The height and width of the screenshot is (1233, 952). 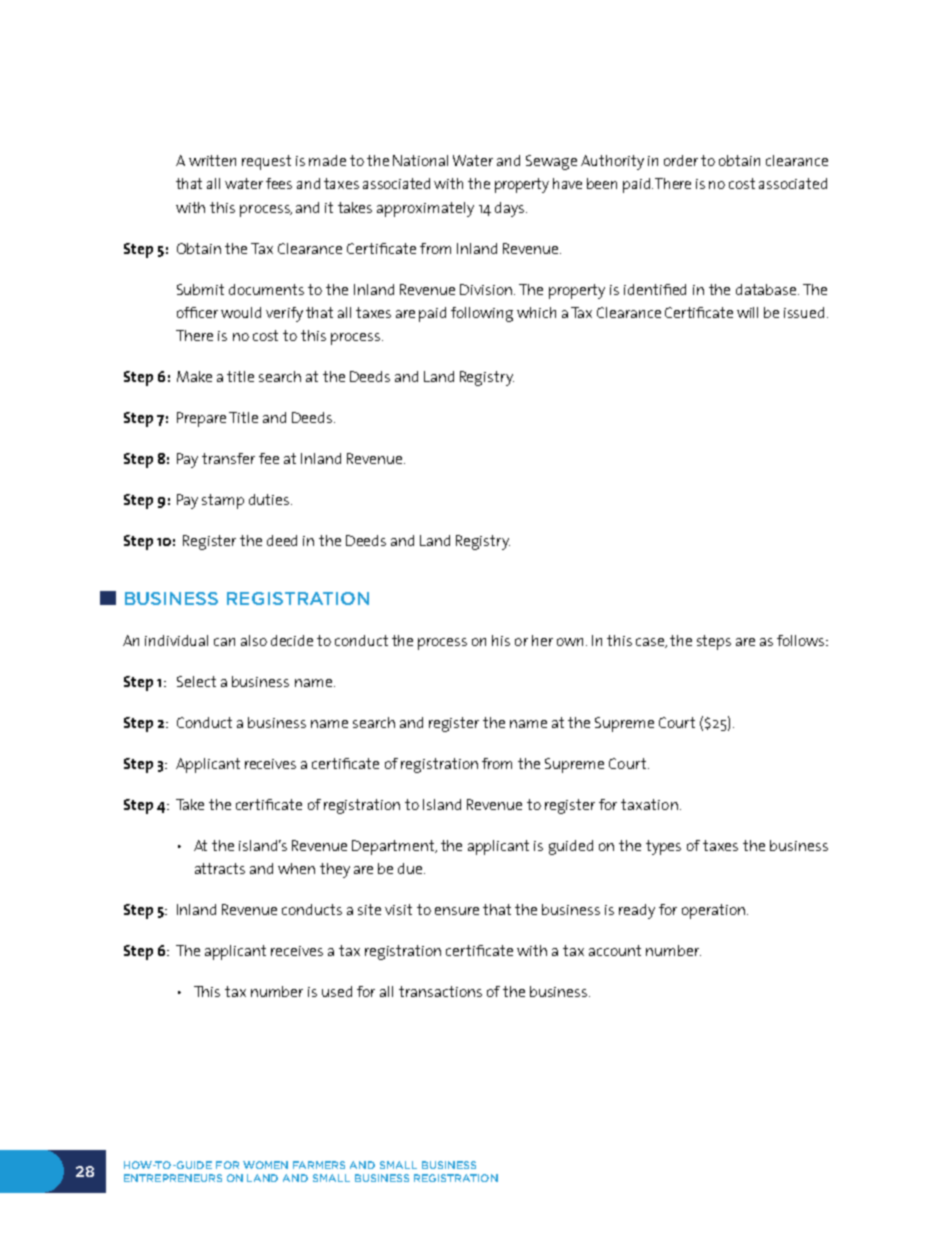 What do you see at coordinates (572, 642) in the screenshot?
I see `own` at bounding box center [572, 642].
